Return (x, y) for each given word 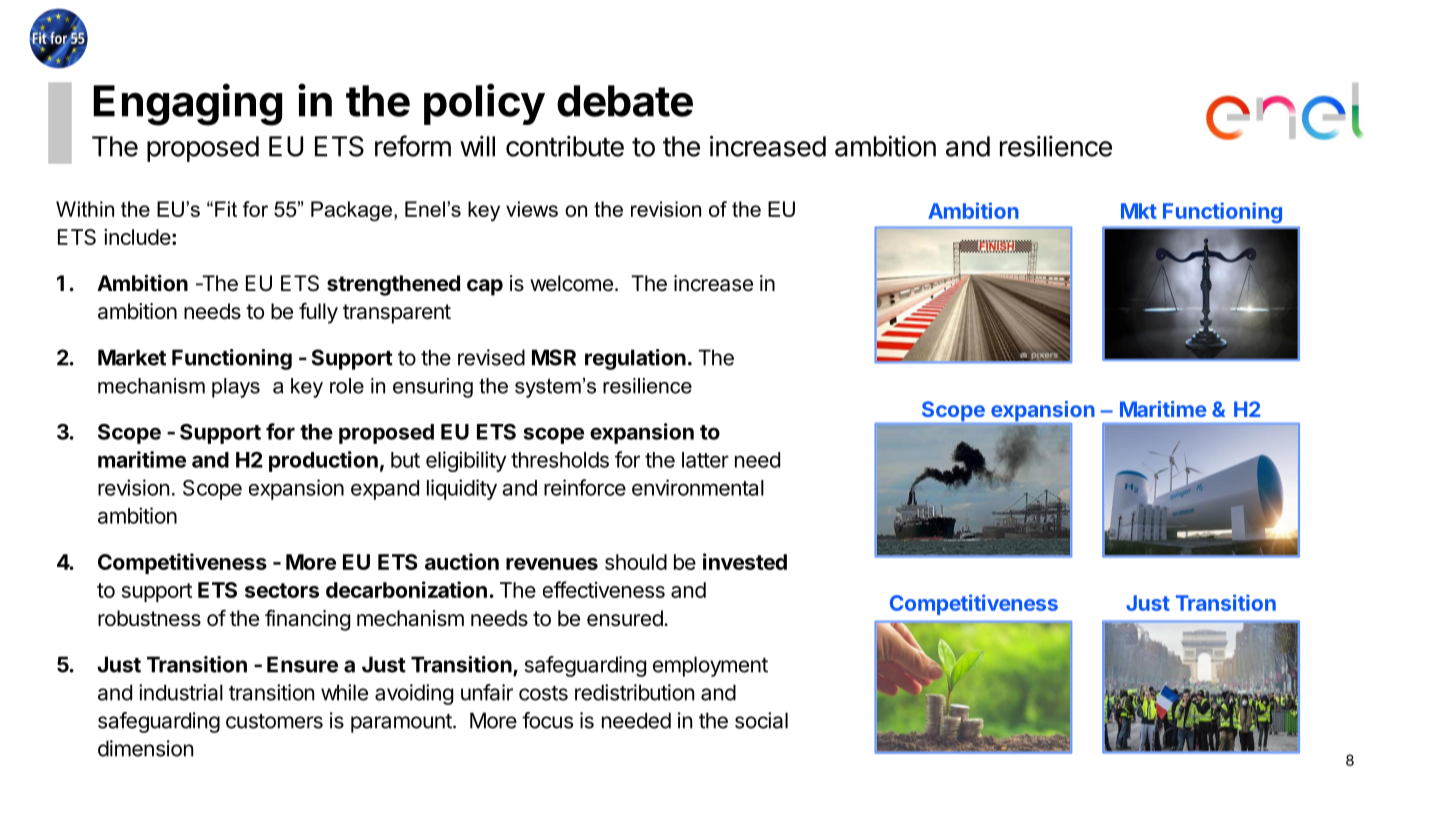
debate (625, 101)
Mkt (1139, 211)
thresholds (560, 460)
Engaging (187, 104)
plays (236, 388)
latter (705, 460)
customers (274, 721)
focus (547, 720)
